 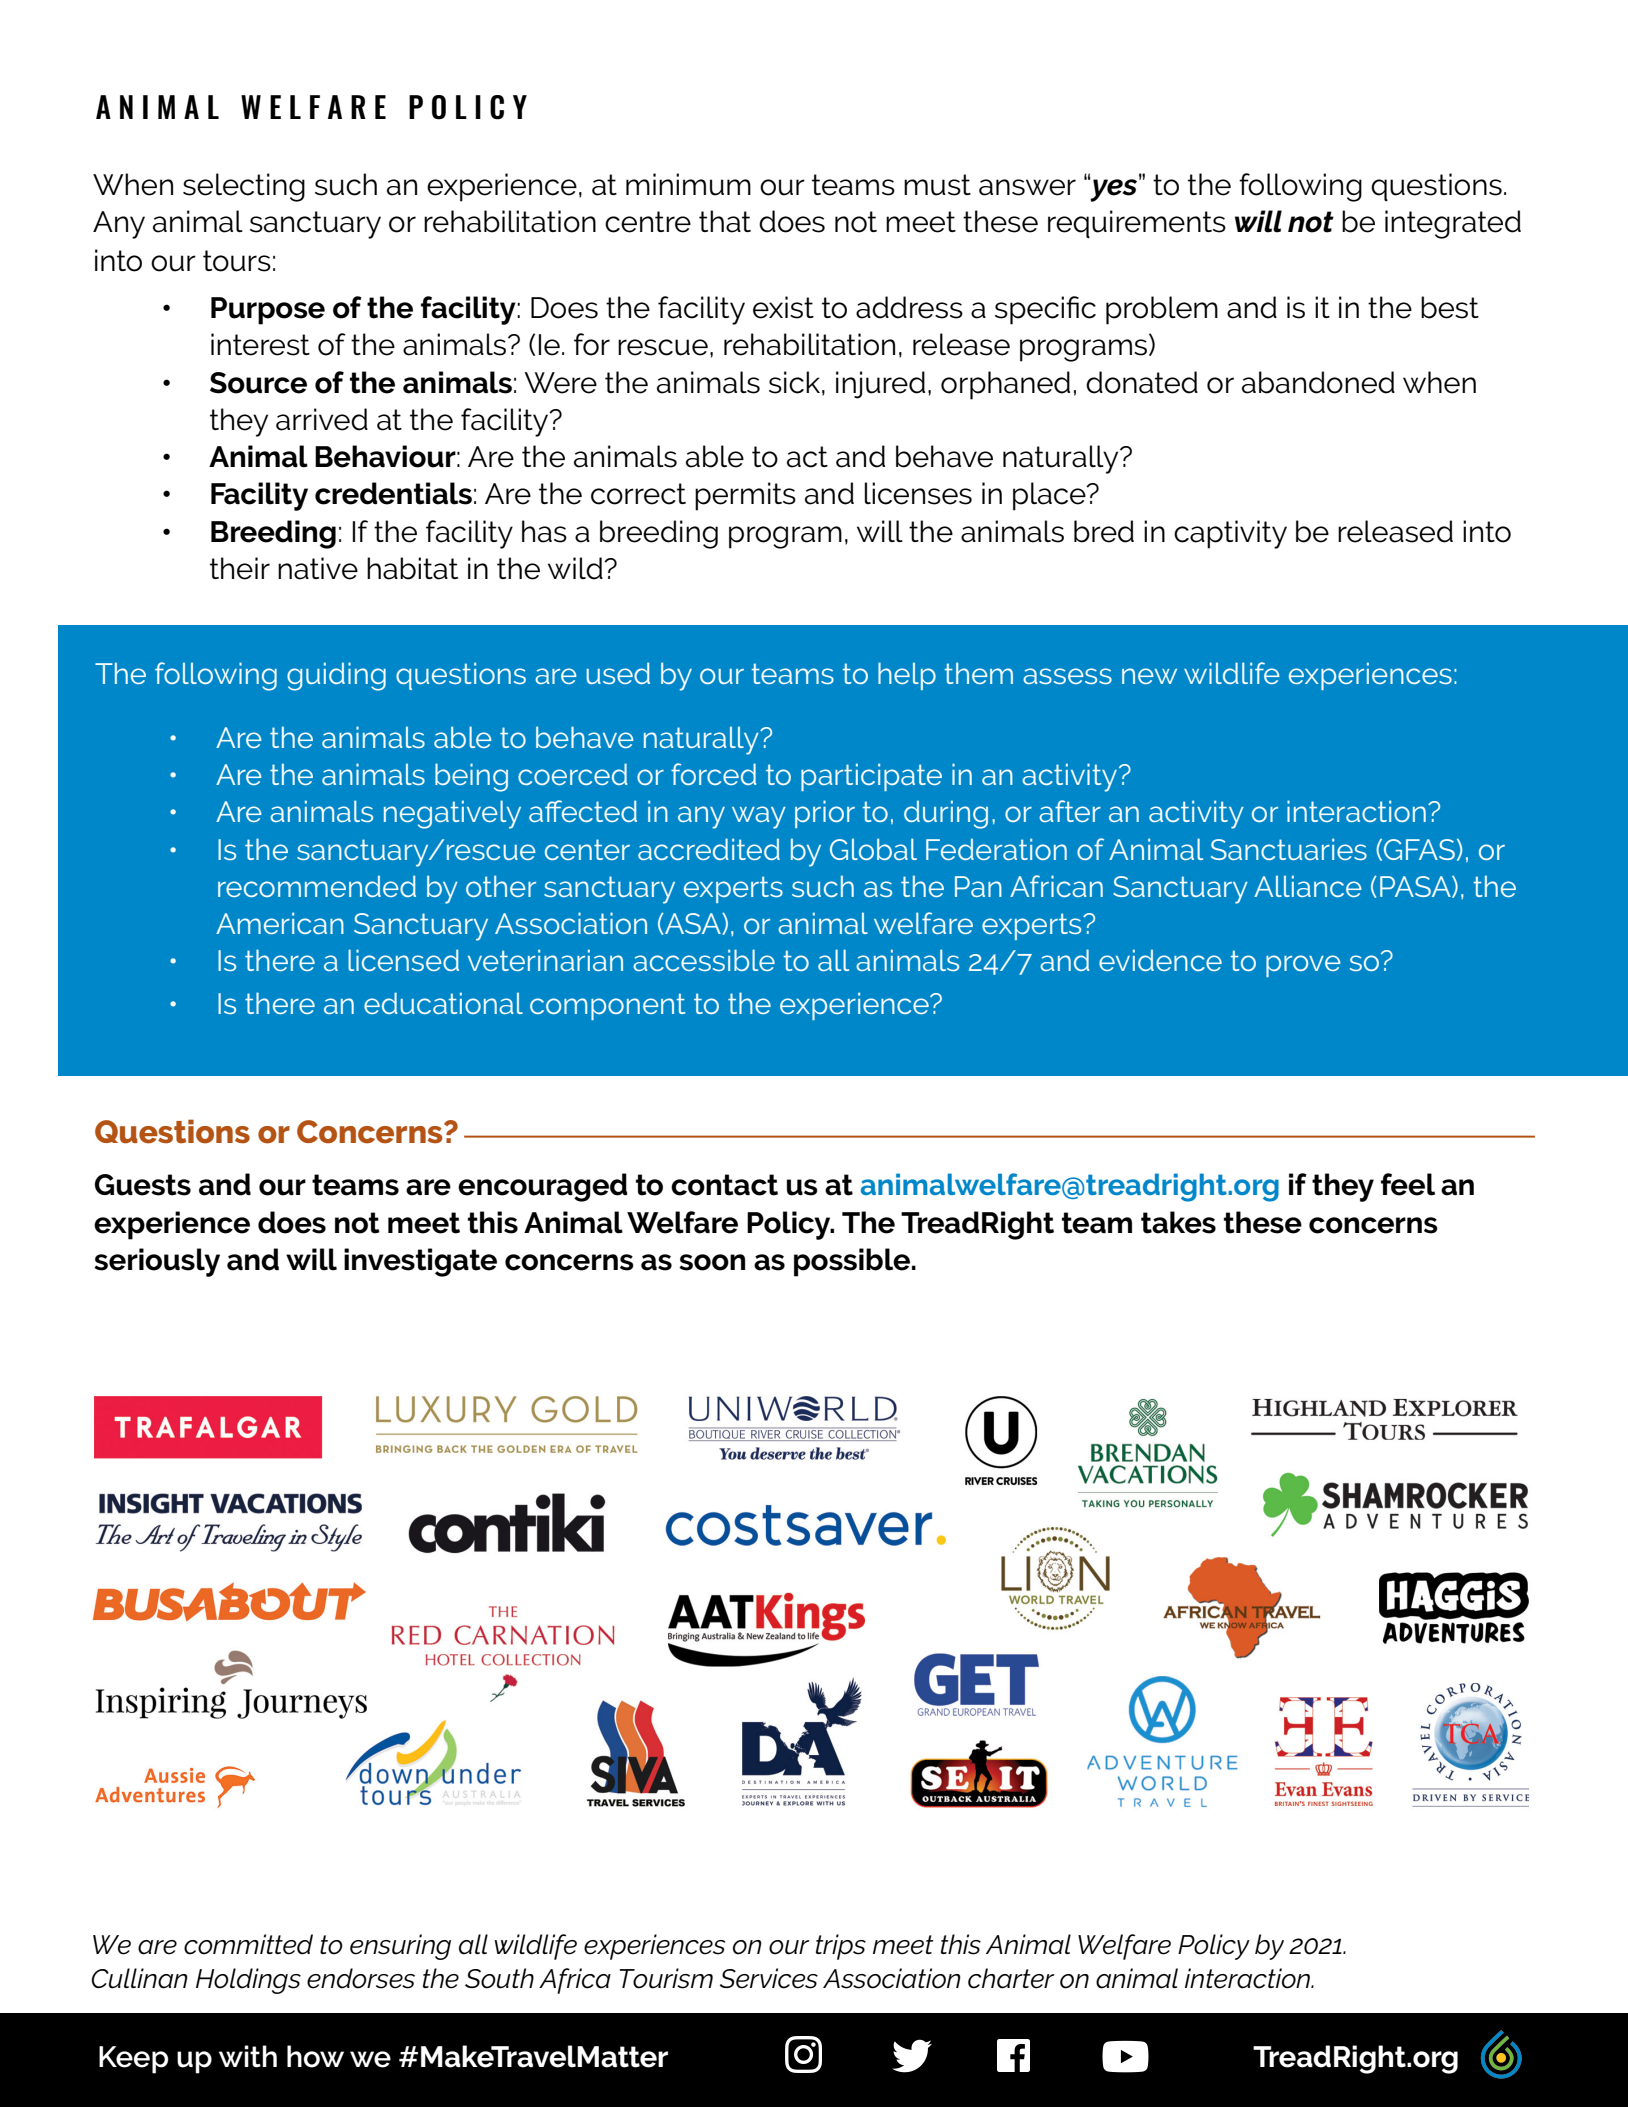 What do you see at coordinates (420, 1262) in the screenshot?
I see `investigate` at bounding box center [420, 1262].
